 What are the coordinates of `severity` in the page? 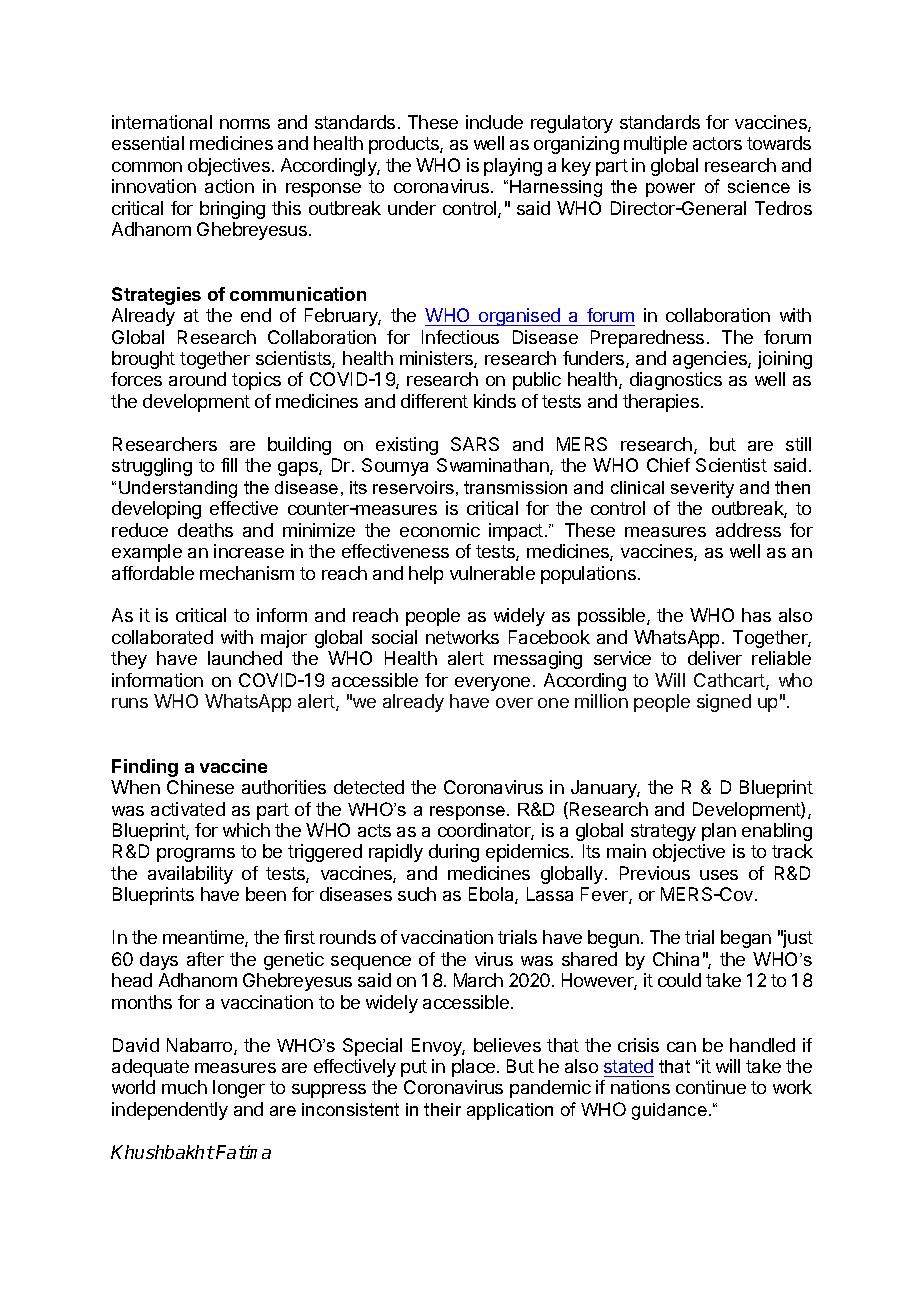 It's located at (702, 489).
